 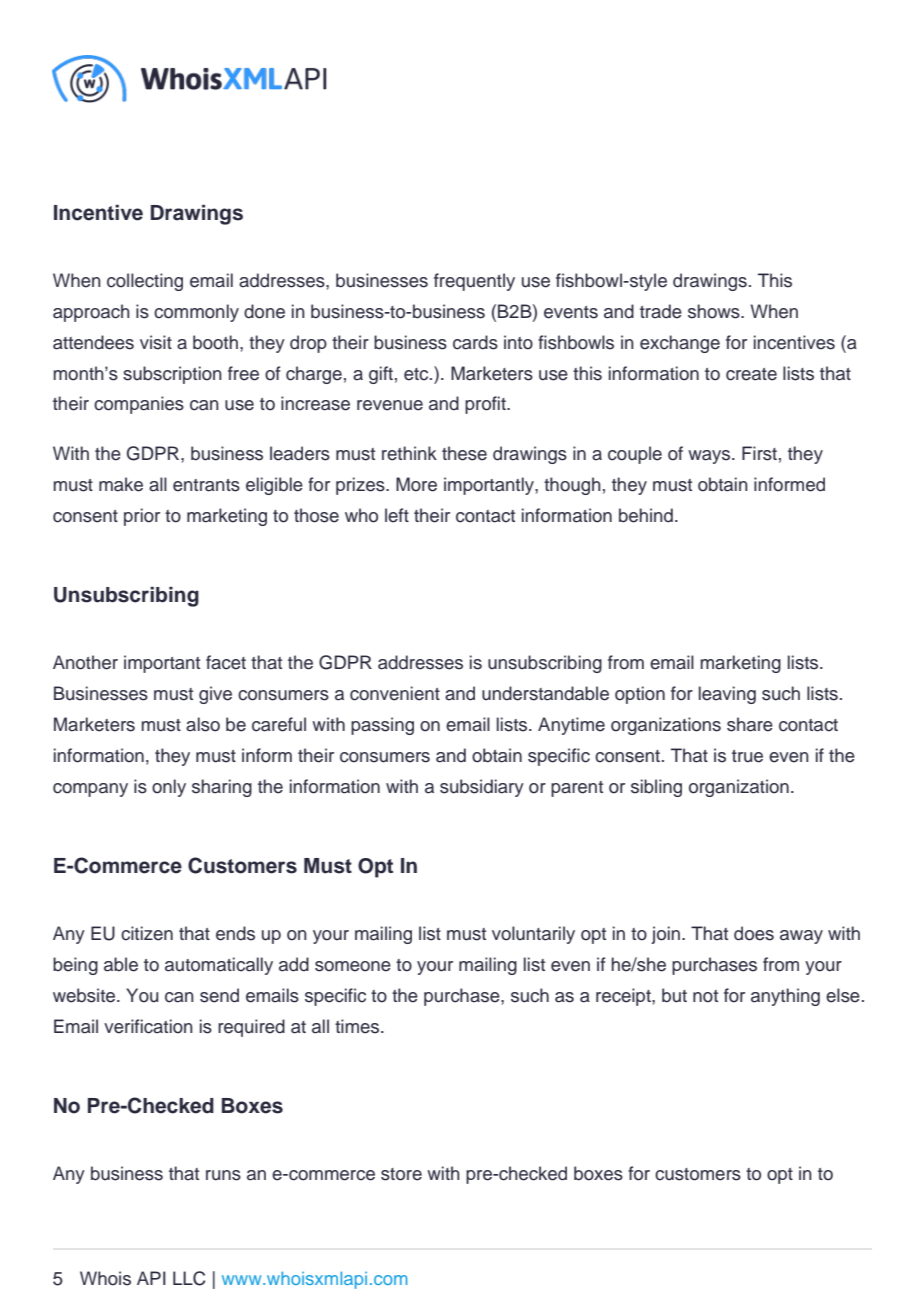 I want to click on LLC, so click(x=189, y=1278).
